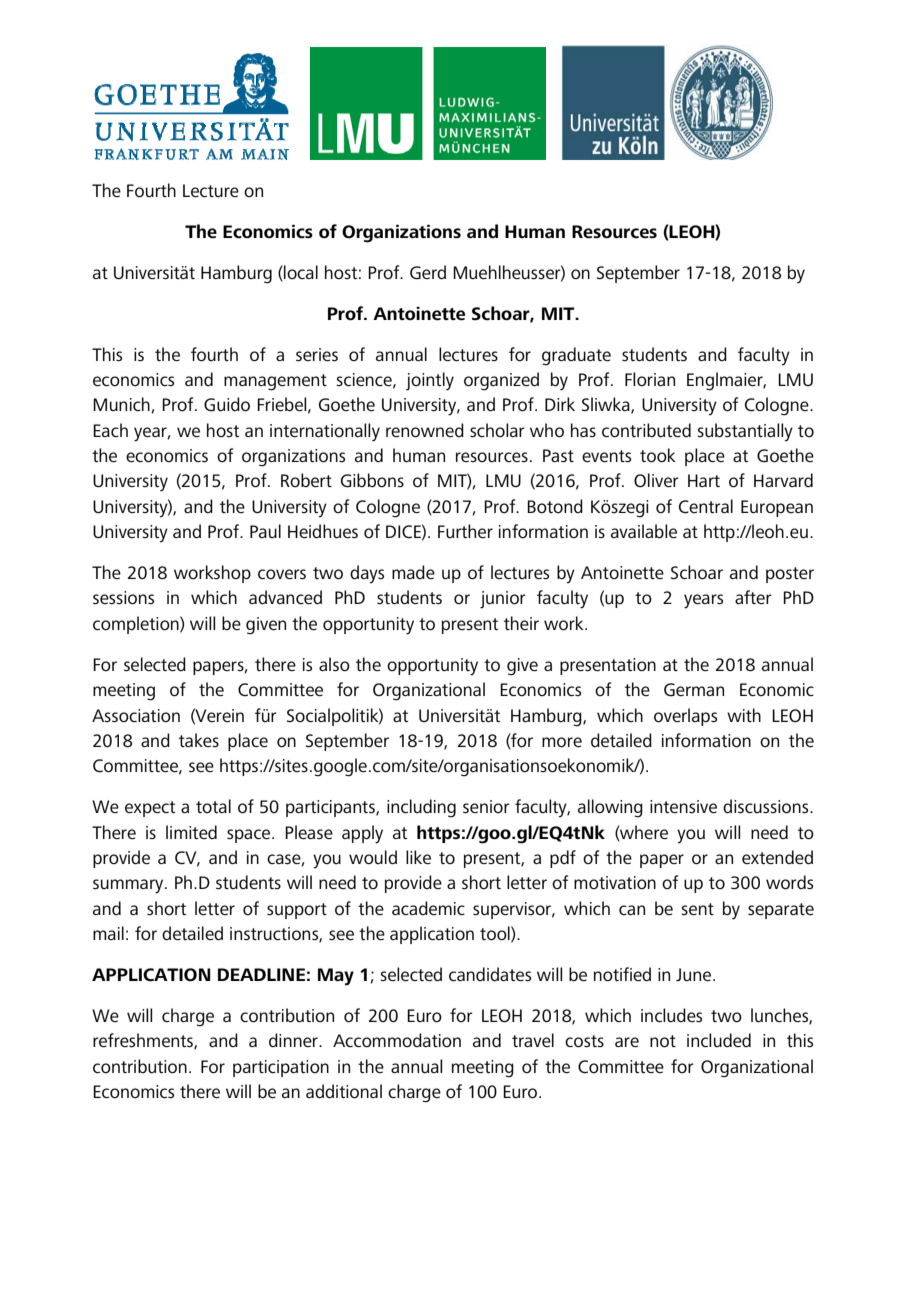  I want to click on participation, so click(281, 1068).
